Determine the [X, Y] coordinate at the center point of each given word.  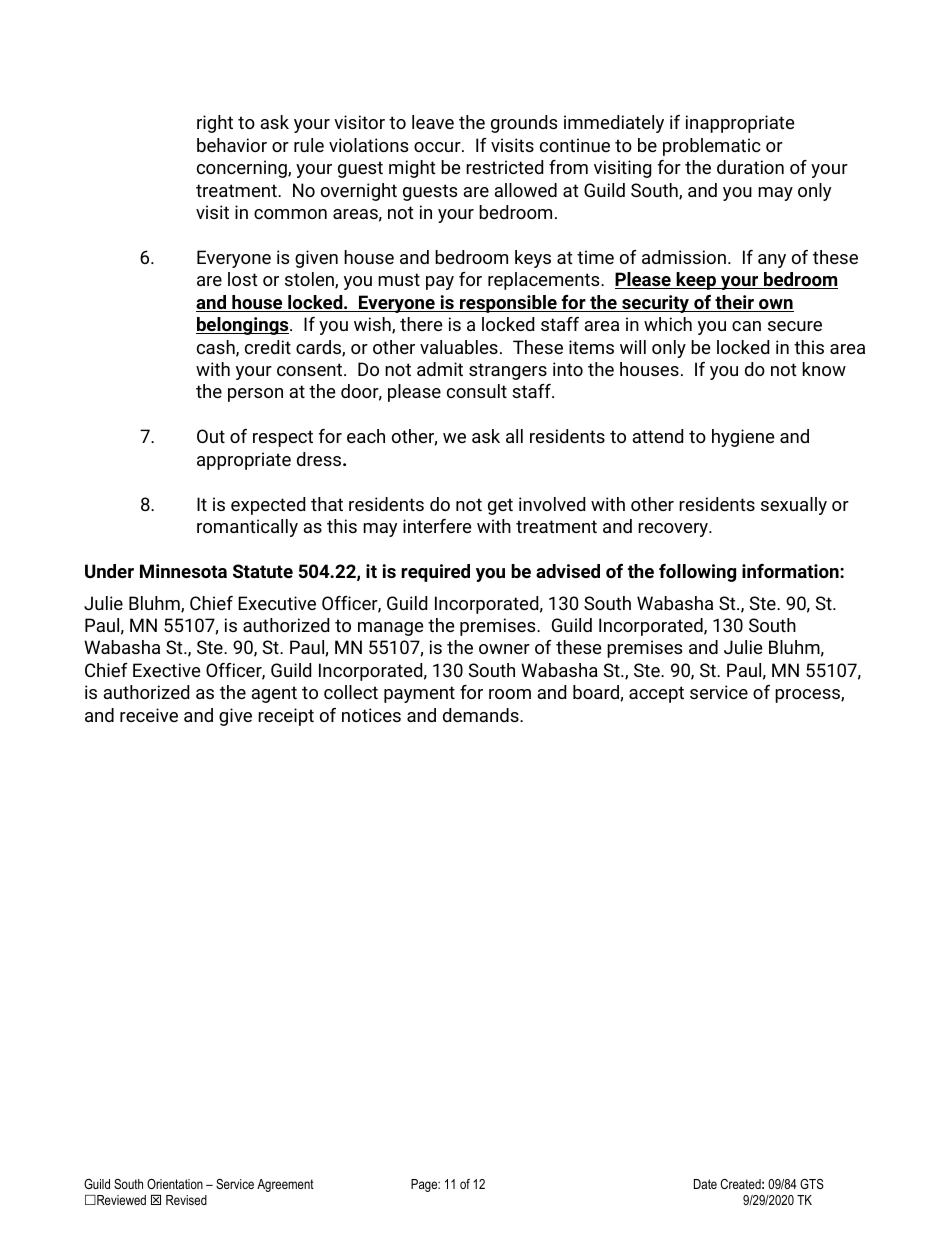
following [697, 573]
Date [705, 1184]
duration [750, 167]
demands [482, 715]
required [435, 573]
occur [438, 147]
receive [149, 715]
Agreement [285, 1185]
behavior [232, 145]
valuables [459, 347]
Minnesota [183, 571]
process [808, 696]
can [746, 326]
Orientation [175, 1184]
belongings [243, 326]
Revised [186, 1200]
